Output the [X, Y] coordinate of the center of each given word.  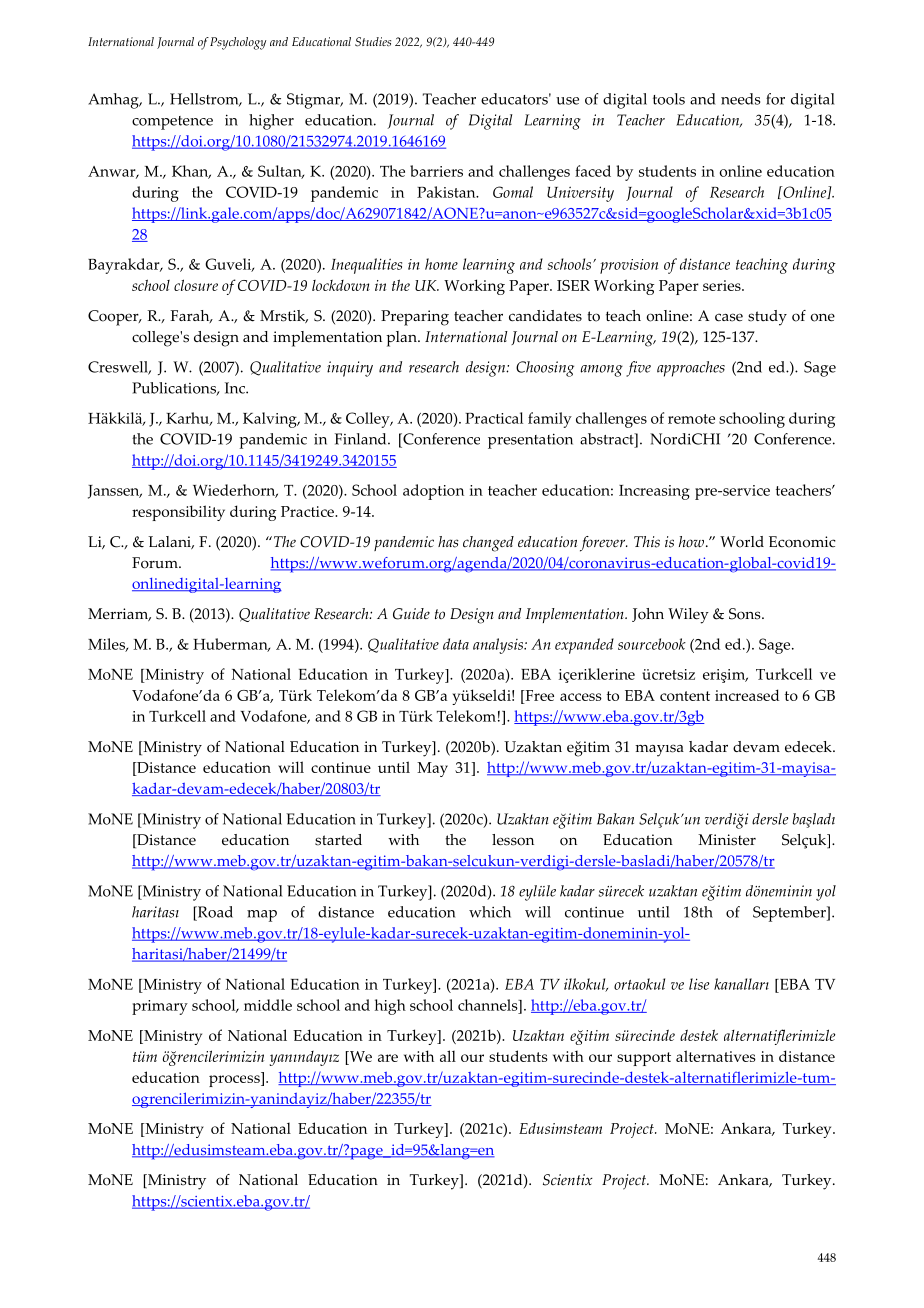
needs [740, 99]
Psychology [238, 43]
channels [489, 1005]
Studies [373, 42]
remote [691, 419]
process [235, 1081]
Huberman [231, 645]
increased [747, 695]
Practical [494, 418]
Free [538, 697]
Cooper [114, 318]
